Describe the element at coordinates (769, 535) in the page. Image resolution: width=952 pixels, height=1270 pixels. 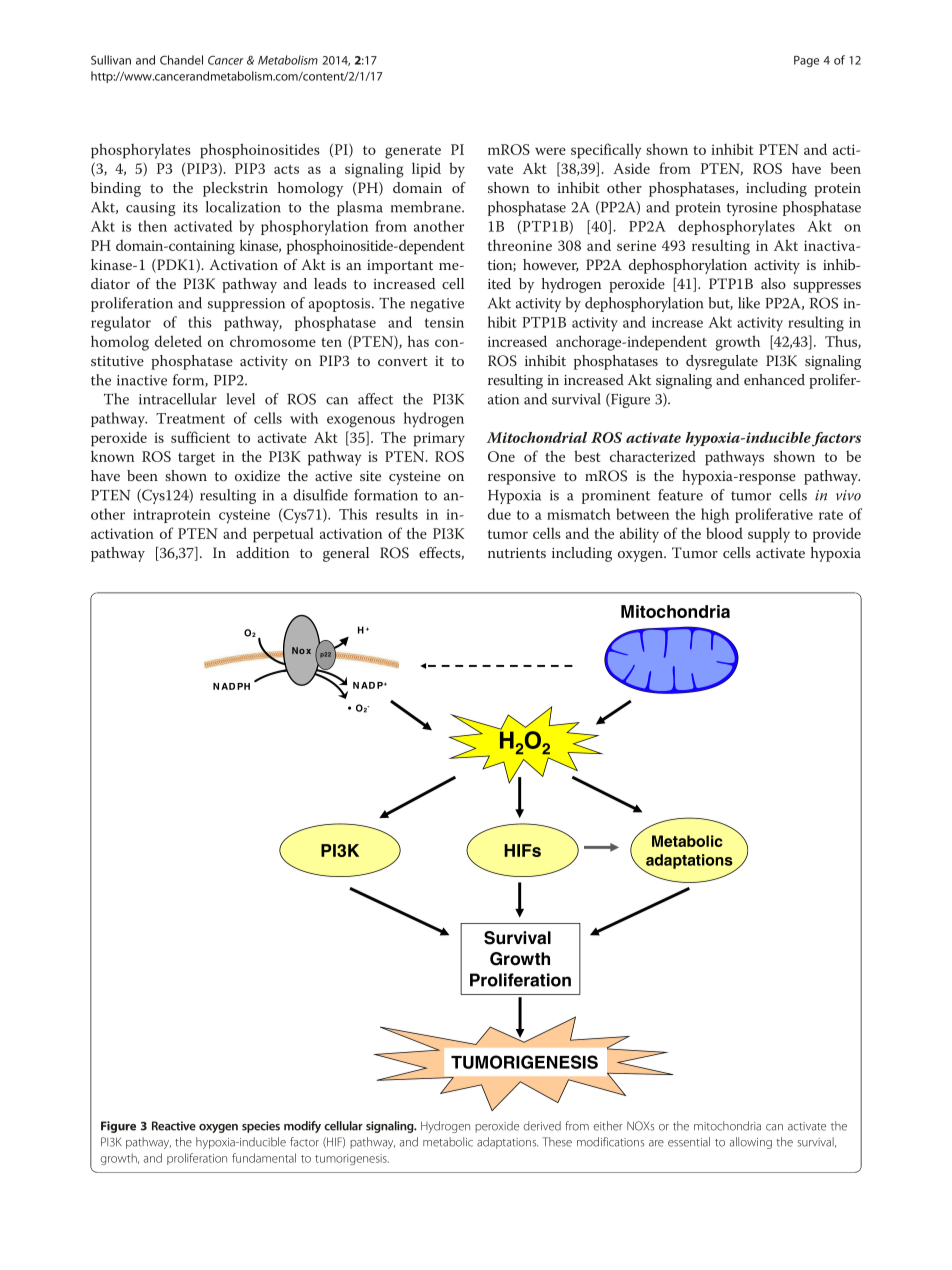
I see `supply` at that location.
